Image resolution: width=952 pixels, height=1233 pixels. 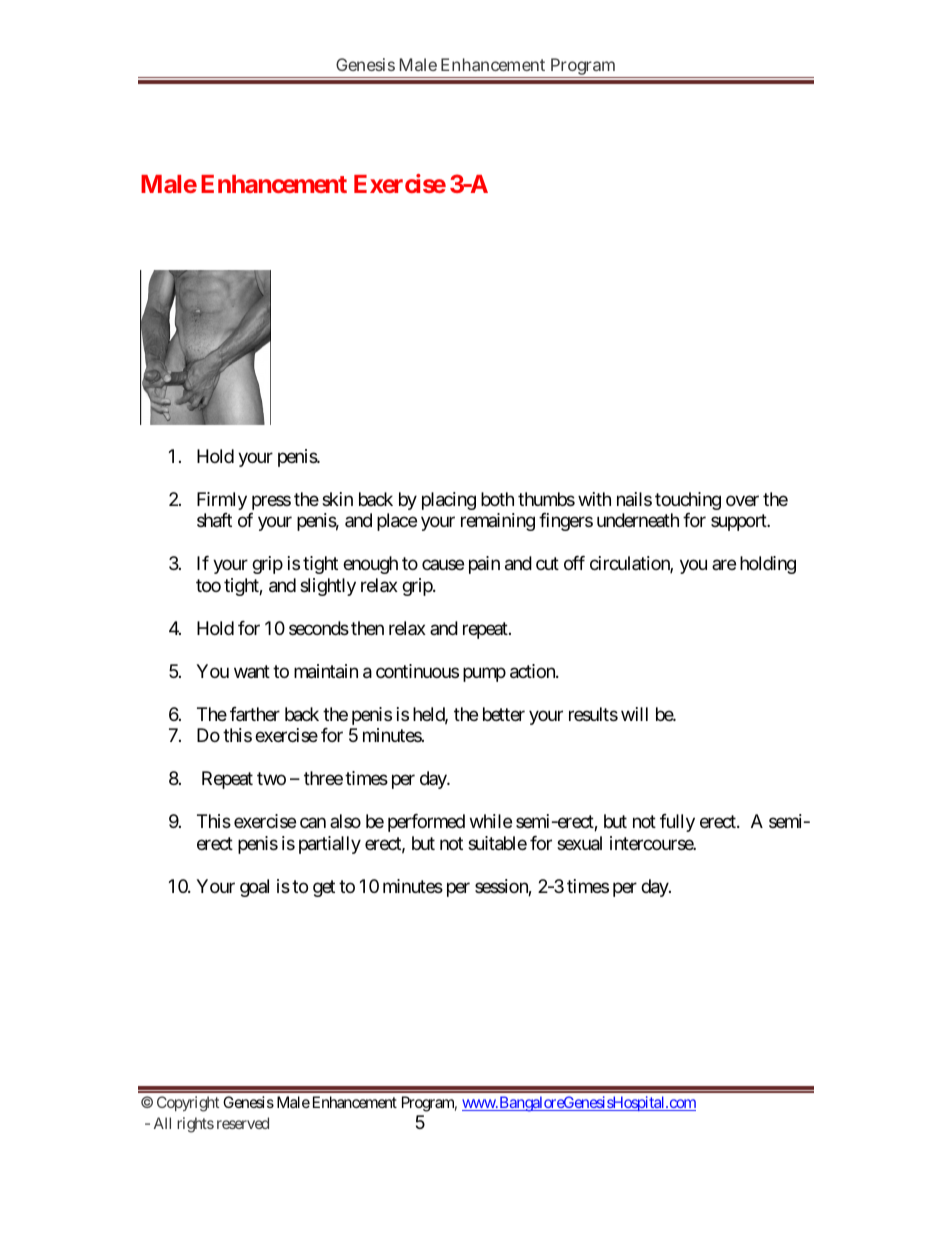 What do you see at coordinates (634, 714) in the document?
I see `will` at bounding box center [634, 714].
